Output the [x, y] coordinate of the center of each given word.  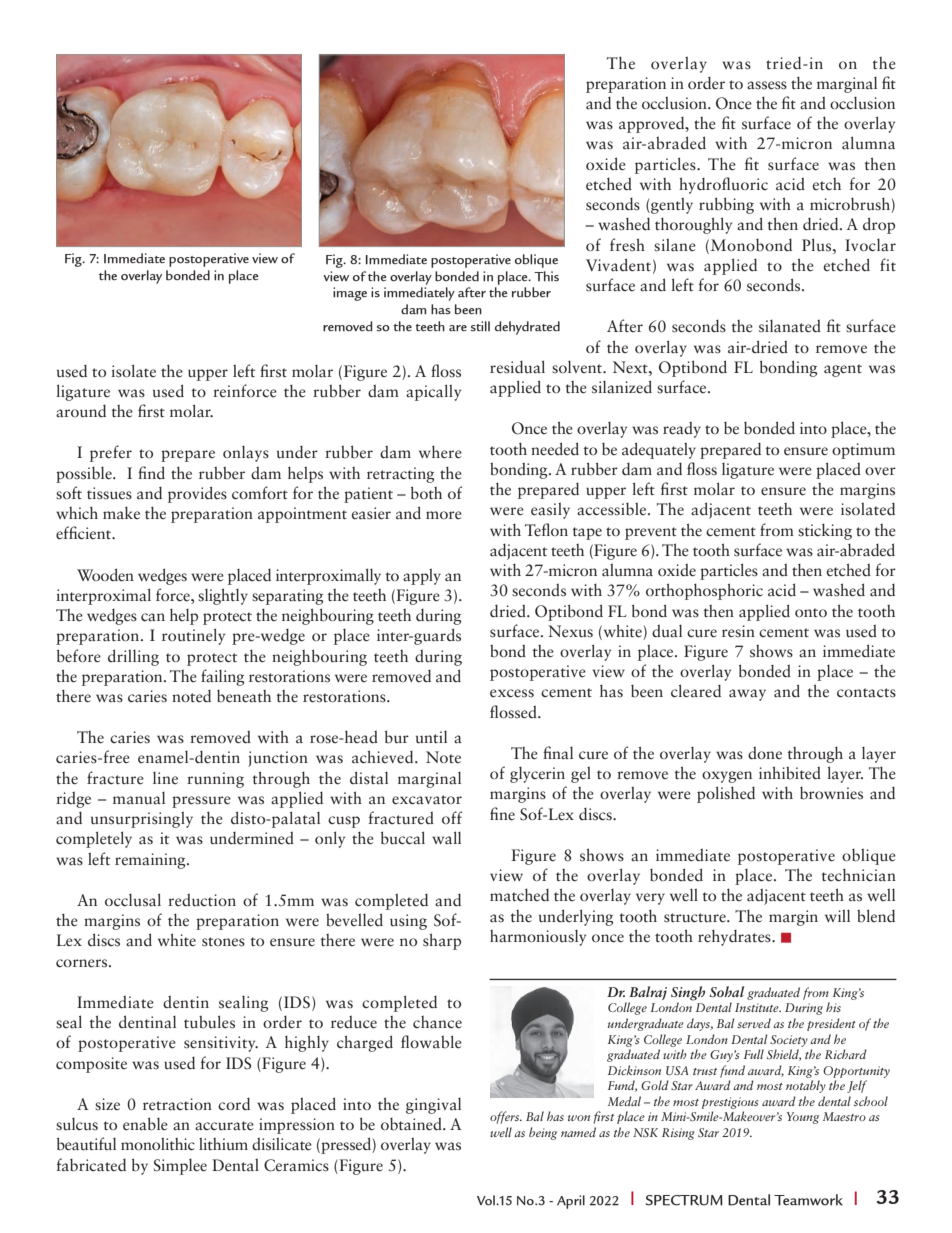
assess [767, 85]
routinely [193, 636]
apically [433, 392]
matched [519, 894]
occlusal [133, 900]
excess [512, 693]
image [350, 294]
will [837, 915]
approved [653, 125]
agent [843, 370]
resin [738, 631]
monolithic [158, 1143]
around [81, 411]
